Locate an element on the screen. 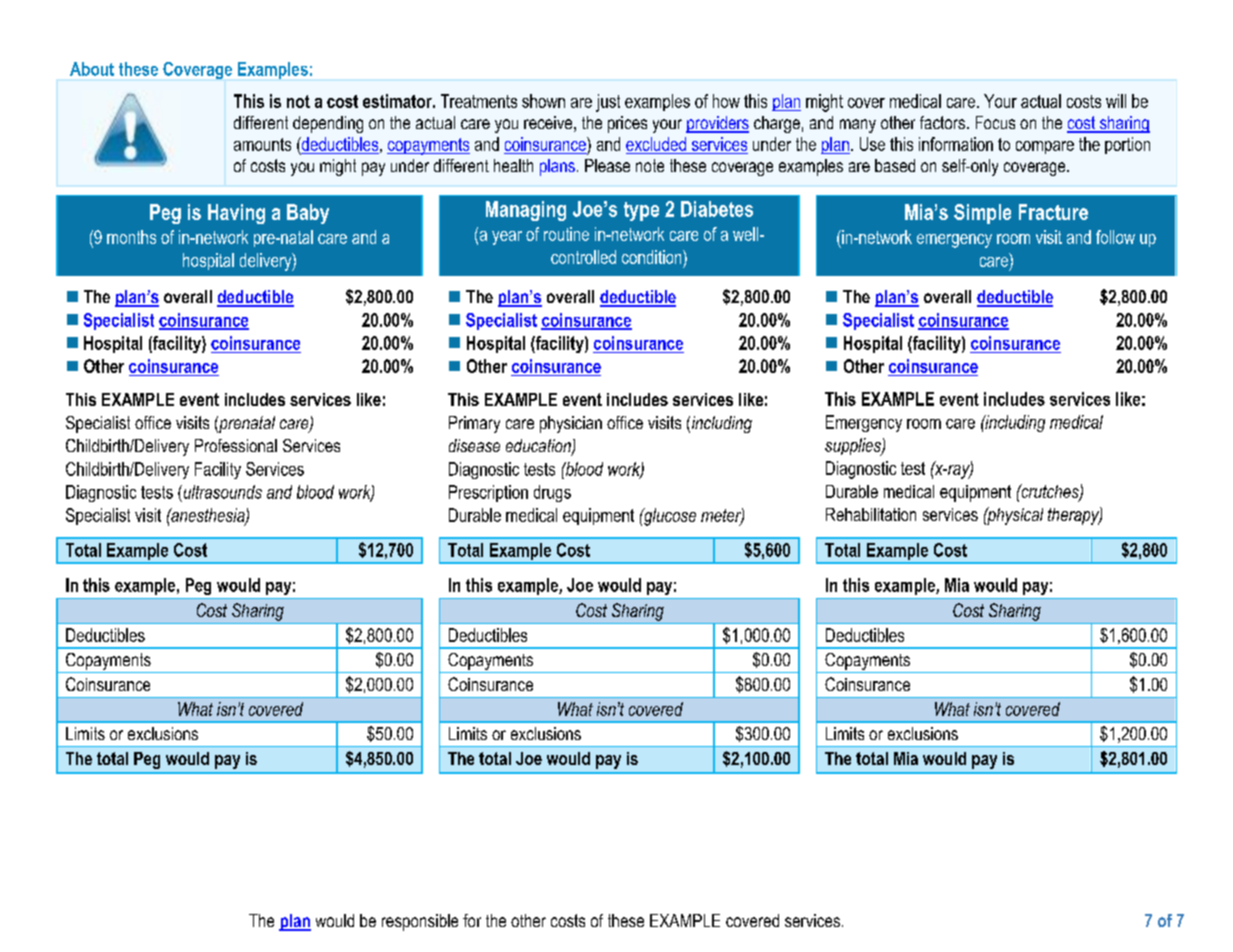  disease is located at coordinates (474, 445).
